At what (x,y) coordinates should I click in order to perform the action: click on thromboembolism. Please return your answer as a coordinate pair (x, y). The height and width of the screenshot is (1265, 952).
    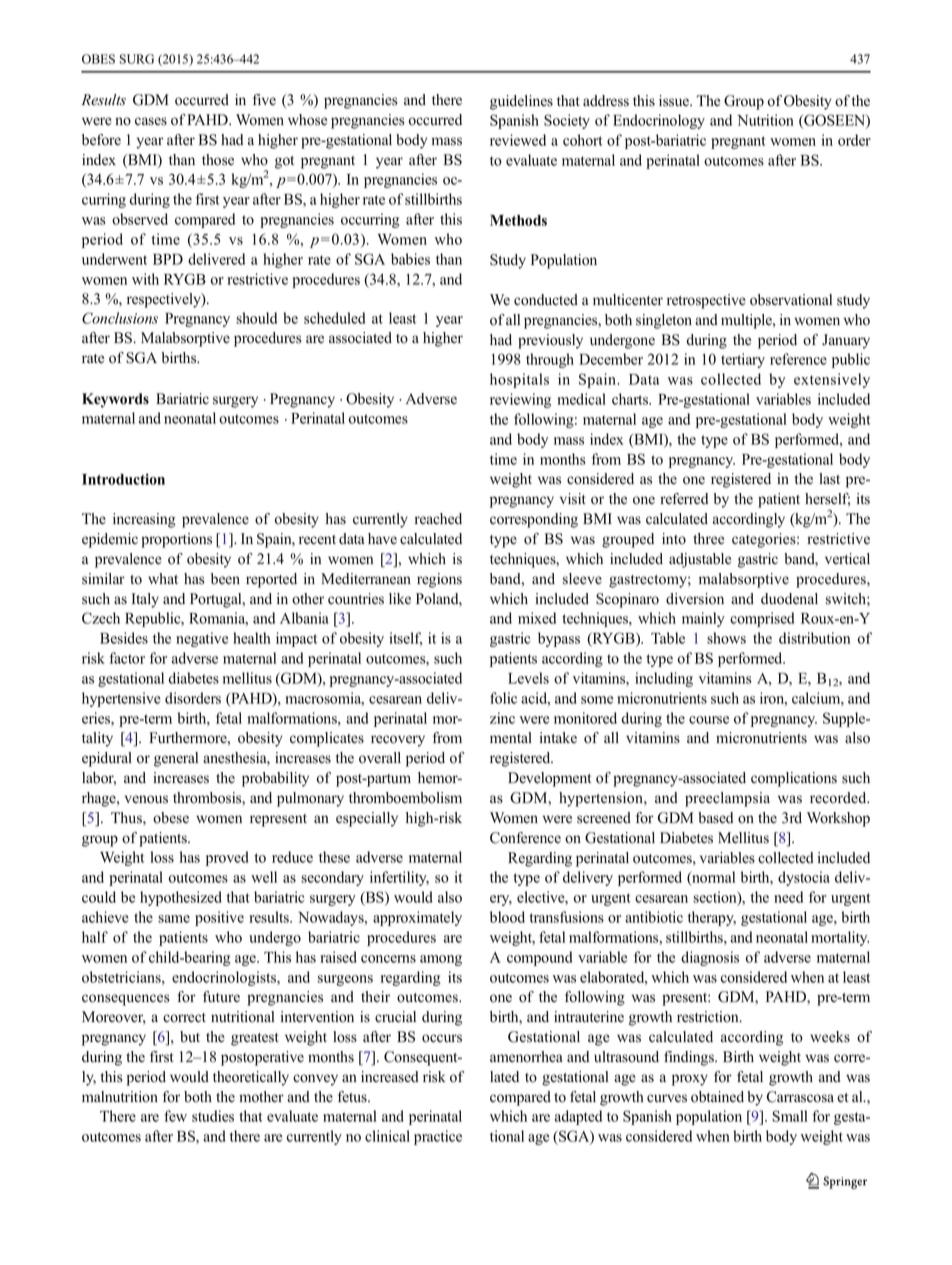
    Looking at the image, I should click on (405, 798).
